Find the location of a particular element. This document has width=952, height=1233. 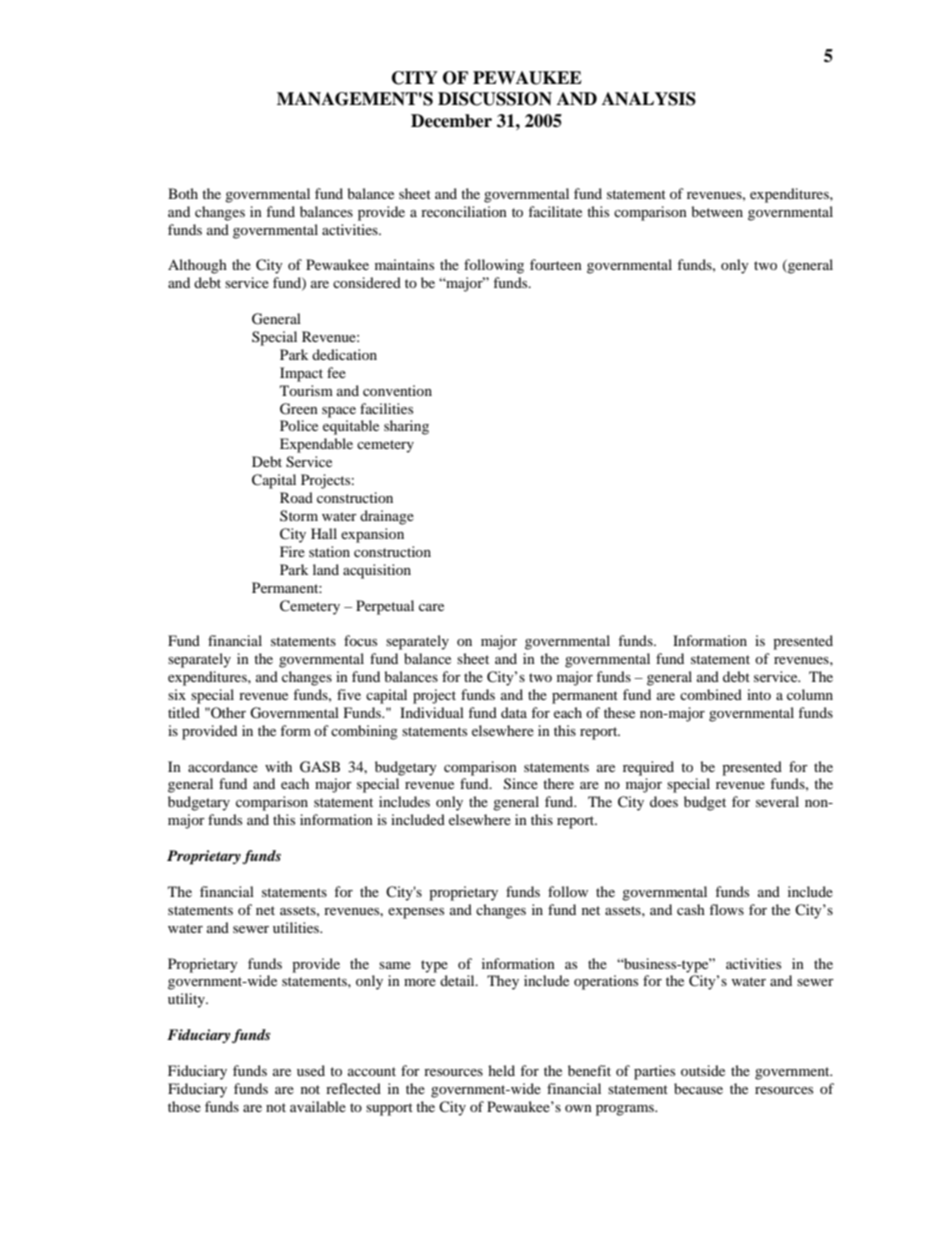

DISCUSSION is located at coordinates (495, 99).
